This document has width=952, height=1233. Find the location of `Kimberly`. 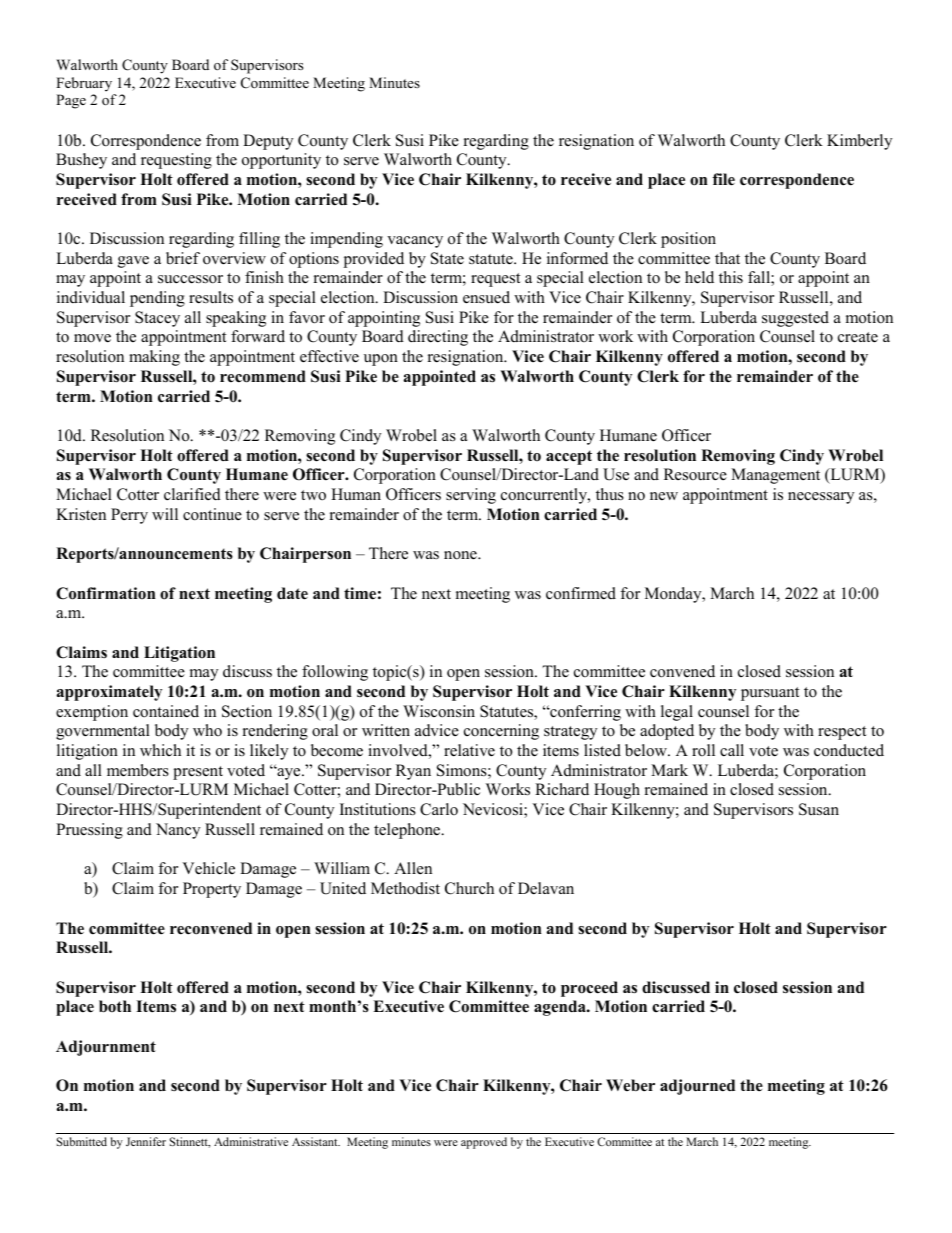

Kimberly is located at coordinates (859, 142).
